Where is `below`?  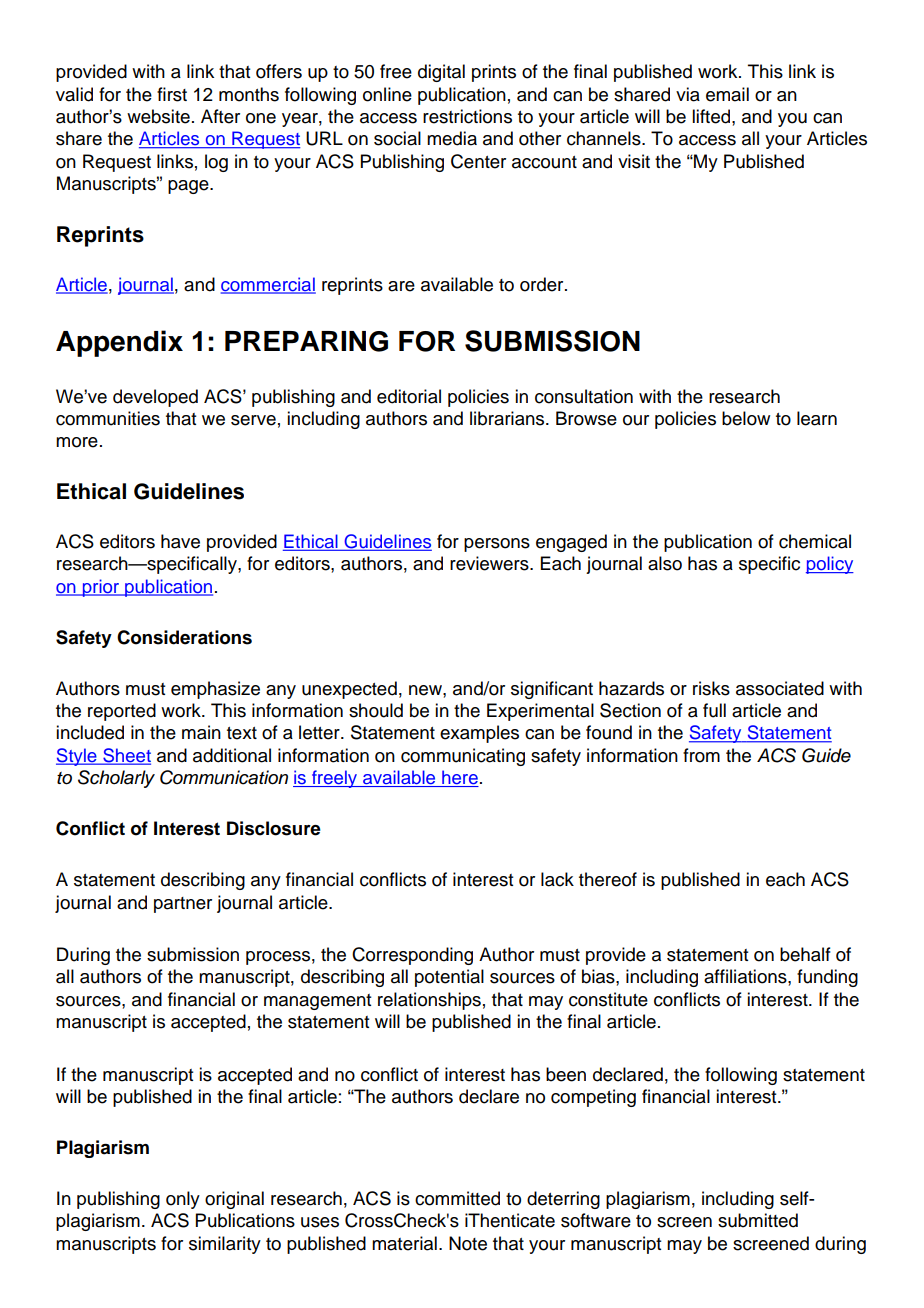 below is located at coordinates (746, 418).
